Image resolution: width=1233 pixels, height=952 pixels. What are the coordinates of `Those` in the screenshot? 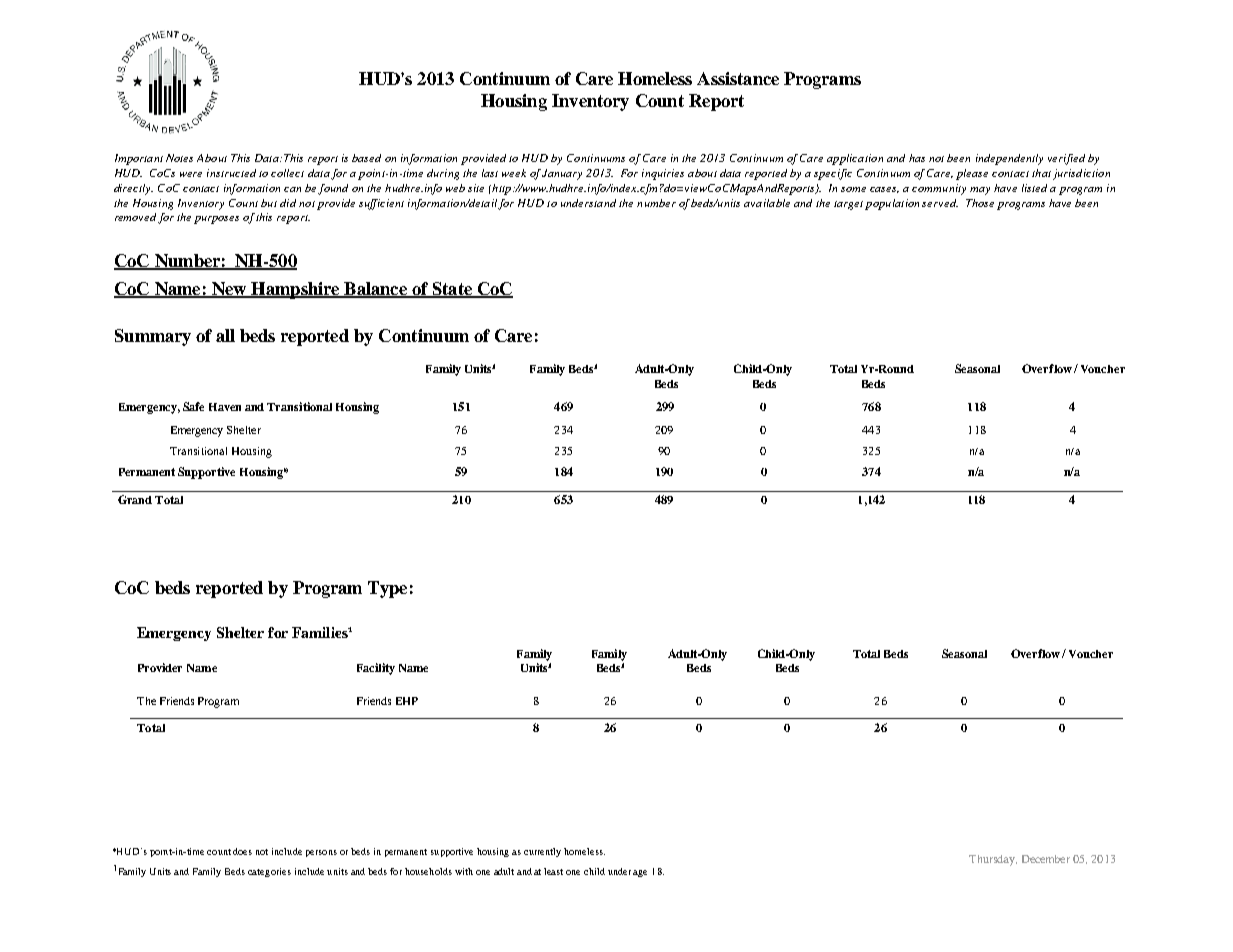 It's located at (980, 203).
